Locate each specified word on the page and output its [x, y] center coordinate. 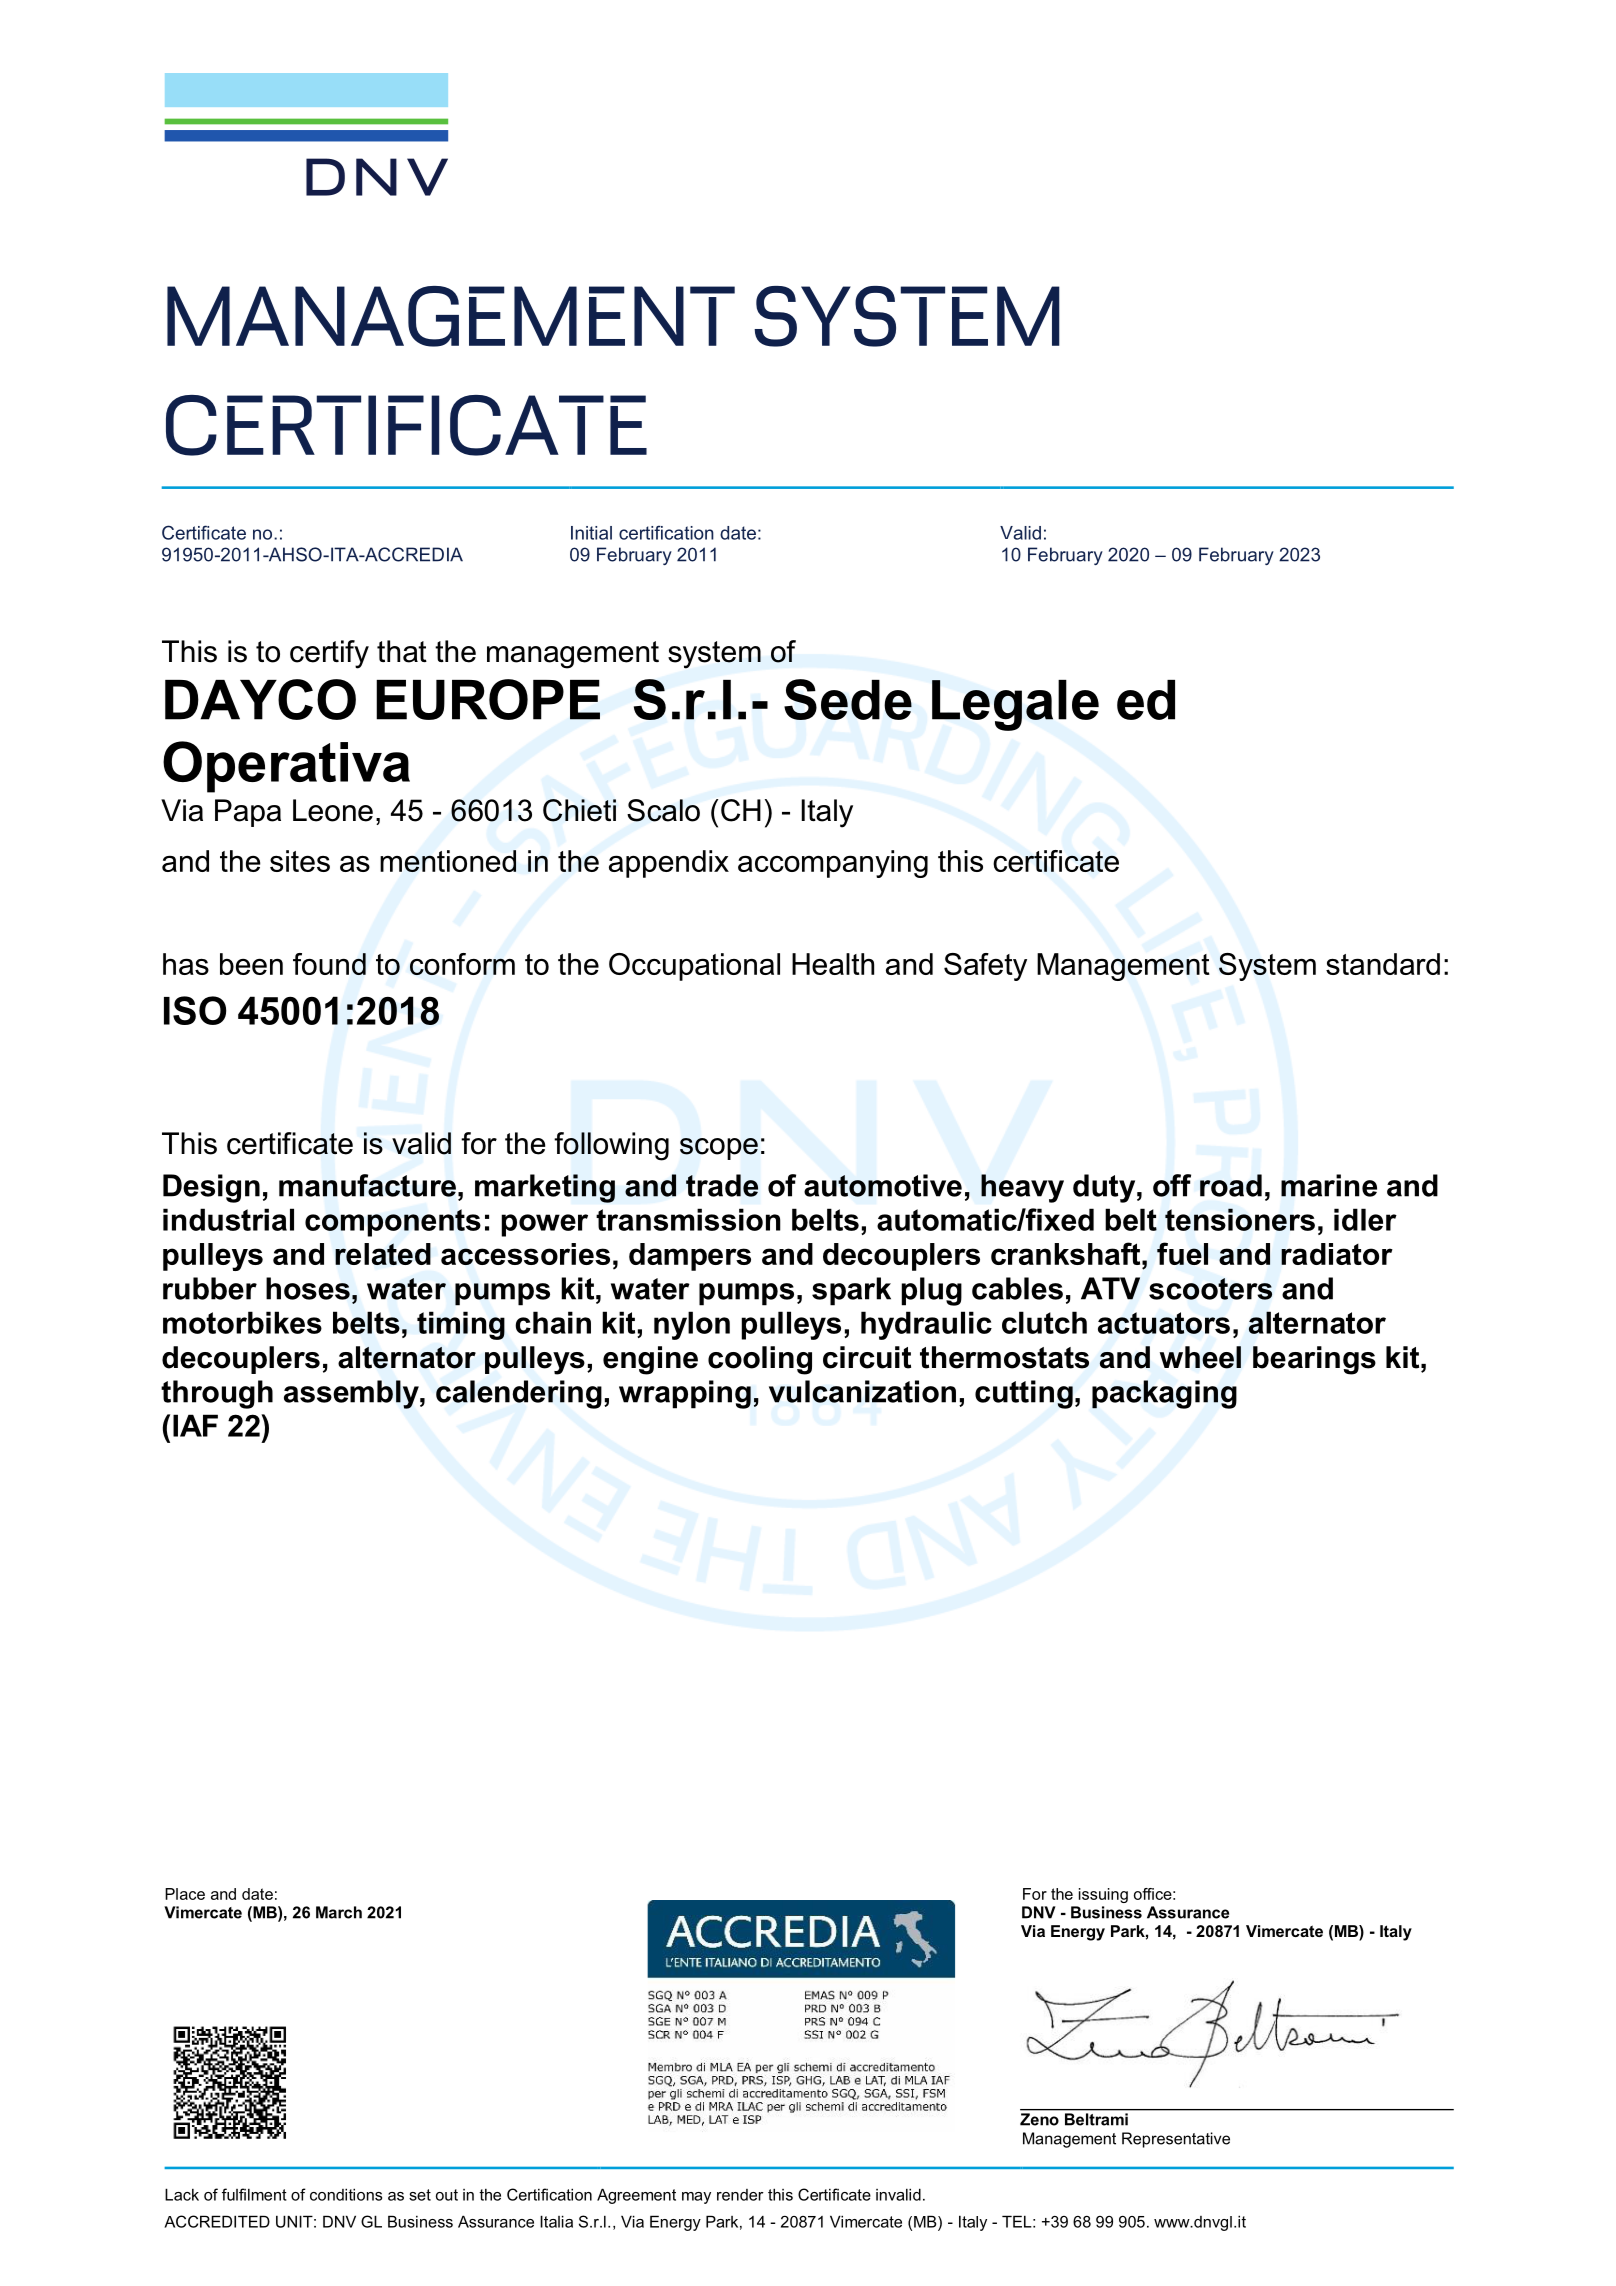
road [1231, 1185]
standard [1383, 964]
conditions [346, 2194]
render [740, 2195]
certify [329, 654]
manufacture [369, 1185]
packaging [1164, 1394]
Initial [591, 533]
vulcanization [862, 1391]
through [217, 1394]
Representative [1176, 2140]
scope [719, 1149]
